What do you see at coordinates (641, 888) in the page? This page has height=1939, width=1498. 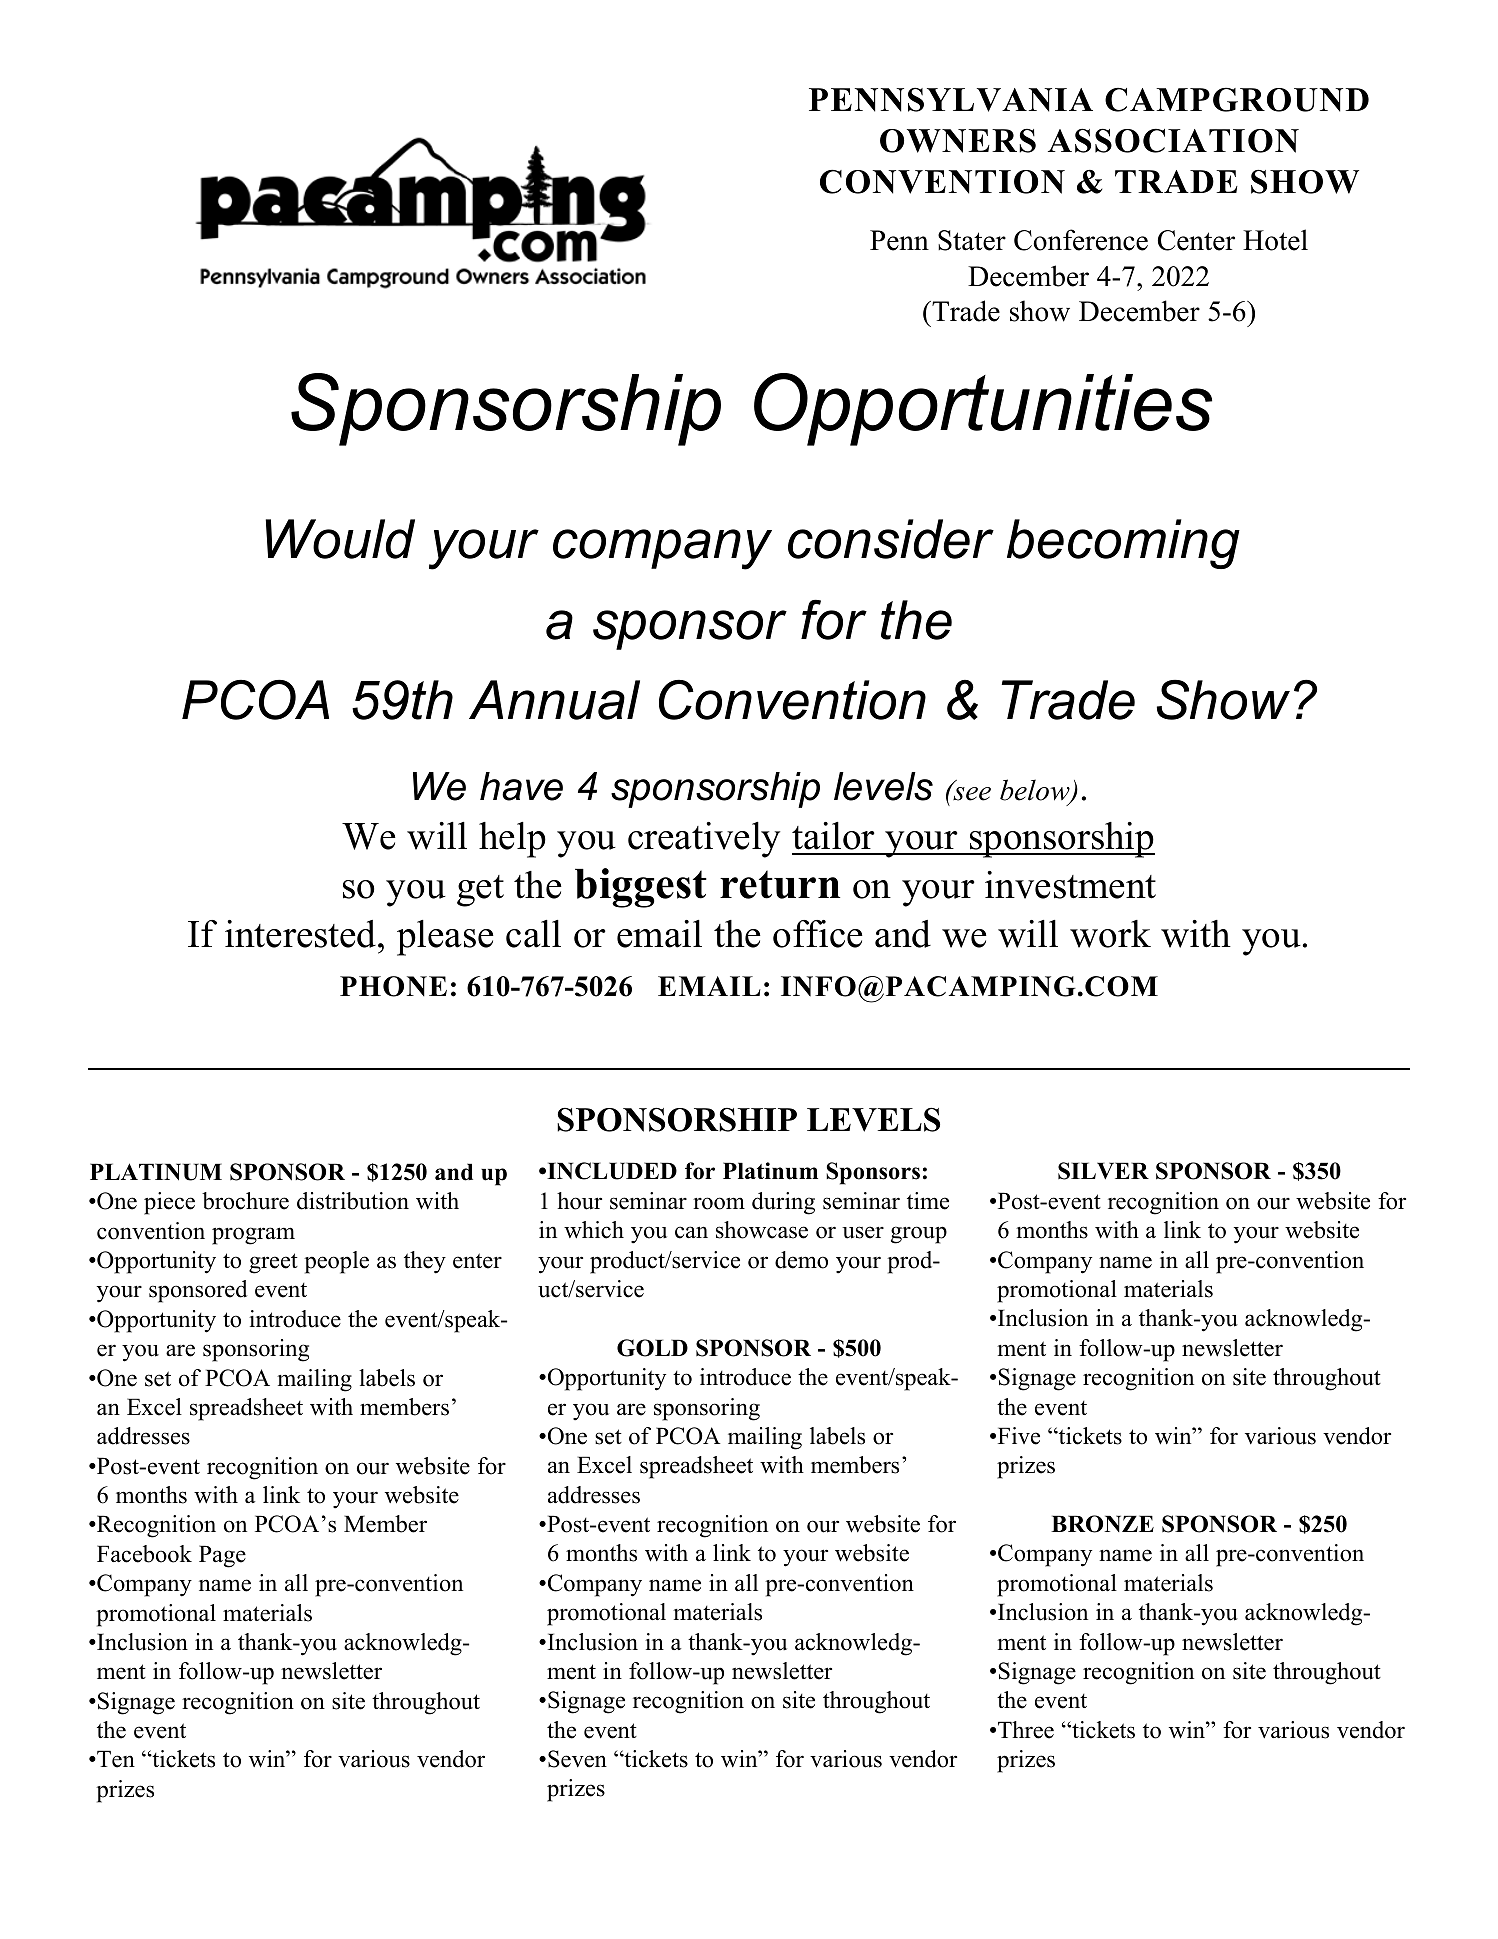 I see `biggest` at bounding box center [641, 888].
